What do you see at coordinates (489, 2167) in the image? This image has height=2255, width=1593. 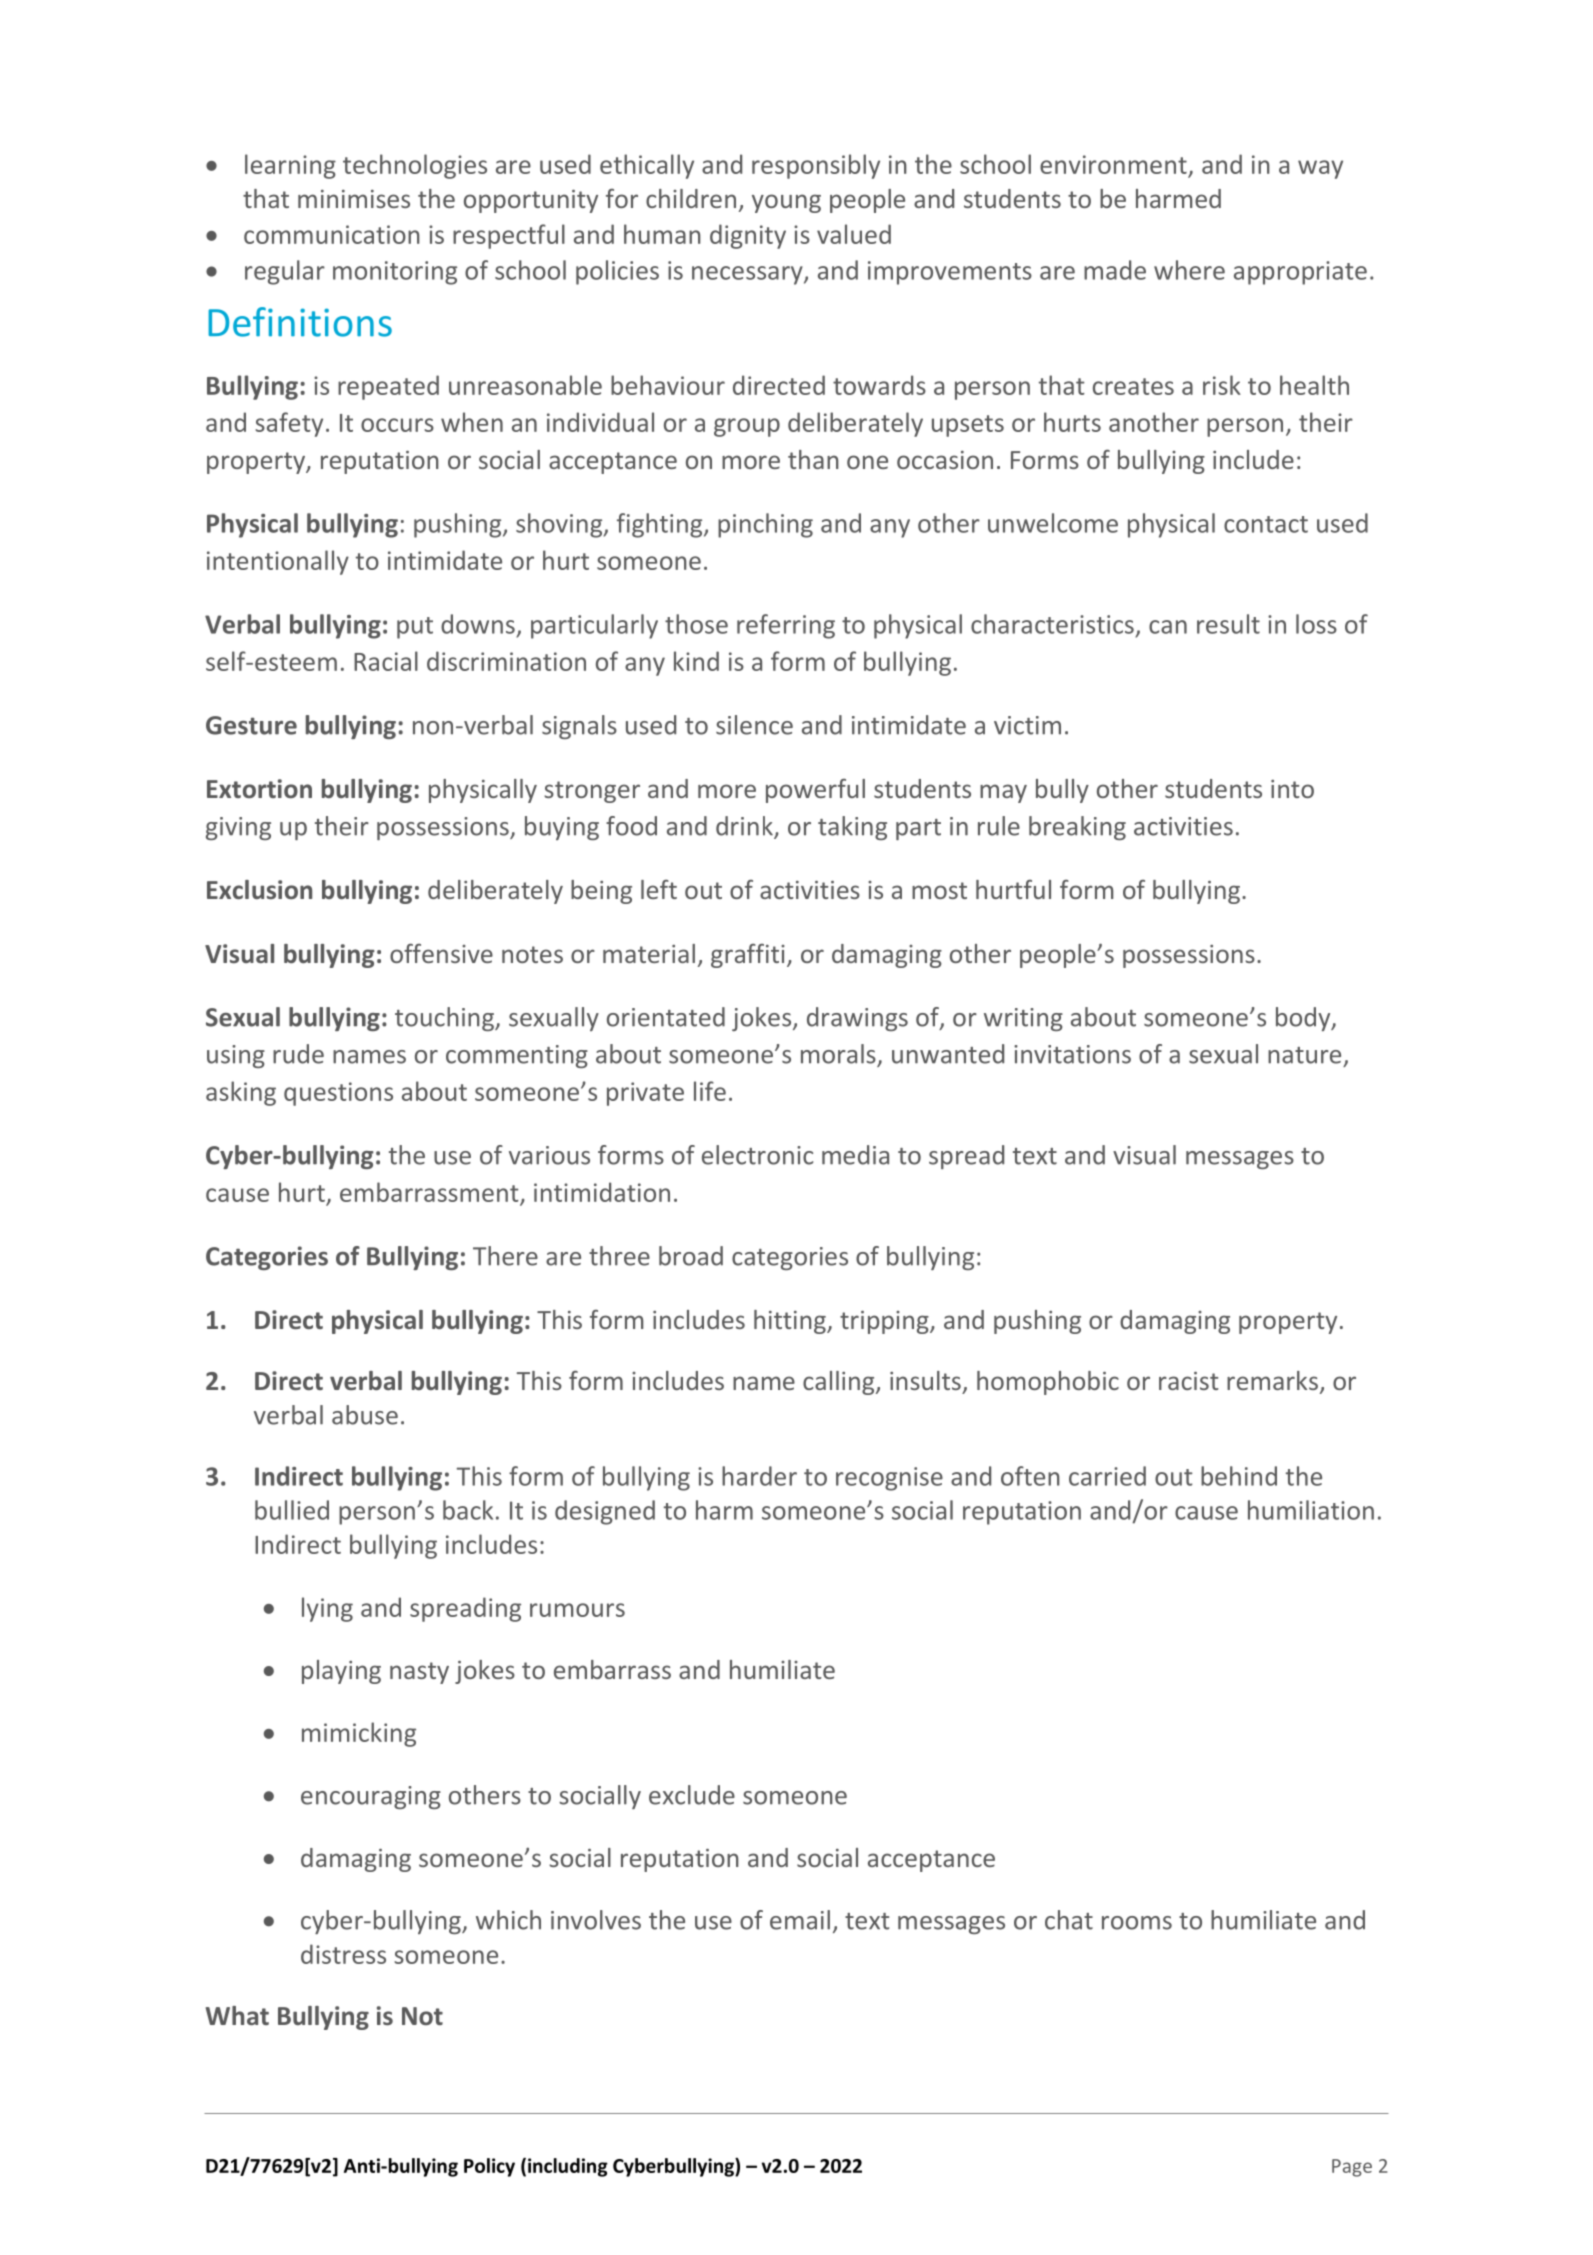 I see `Policy` at bounding box center [489, 2167].
